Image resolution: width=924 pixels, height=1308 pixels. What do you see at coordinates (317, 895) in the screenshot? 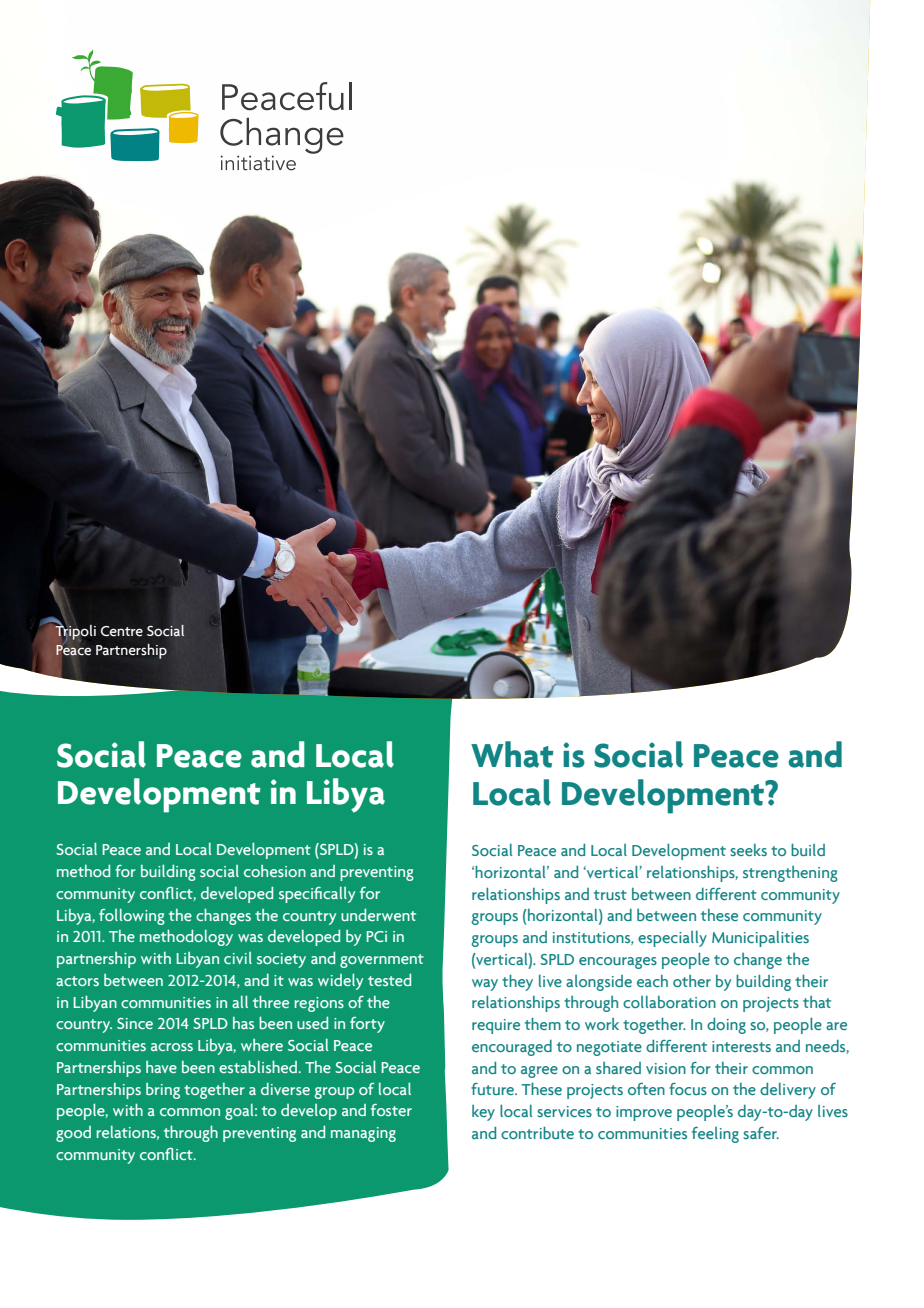
I see `specifically` at bounding box center [317, 895].
